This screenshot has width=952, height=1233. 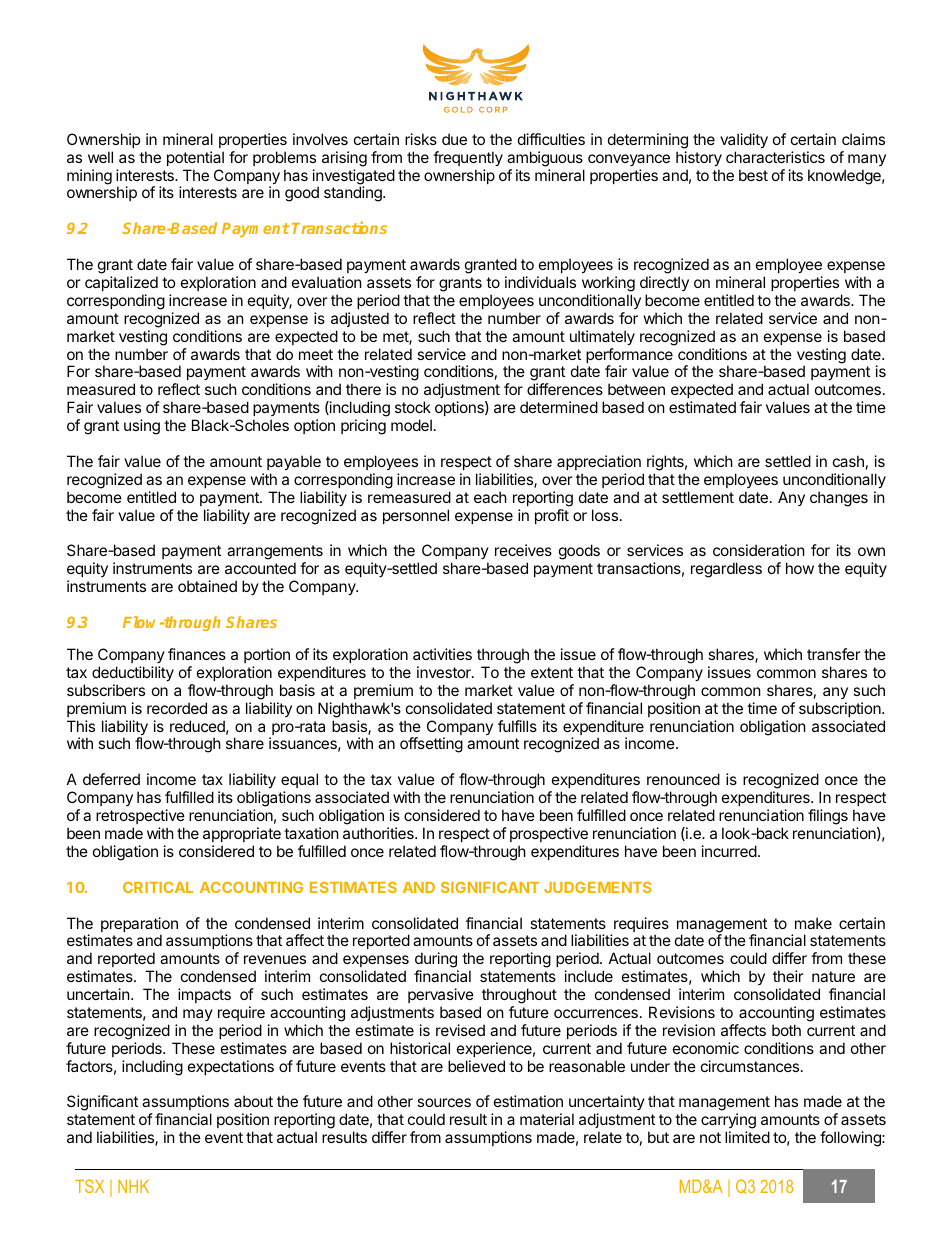 I want to click on finances, so click(x=197, y=654).
